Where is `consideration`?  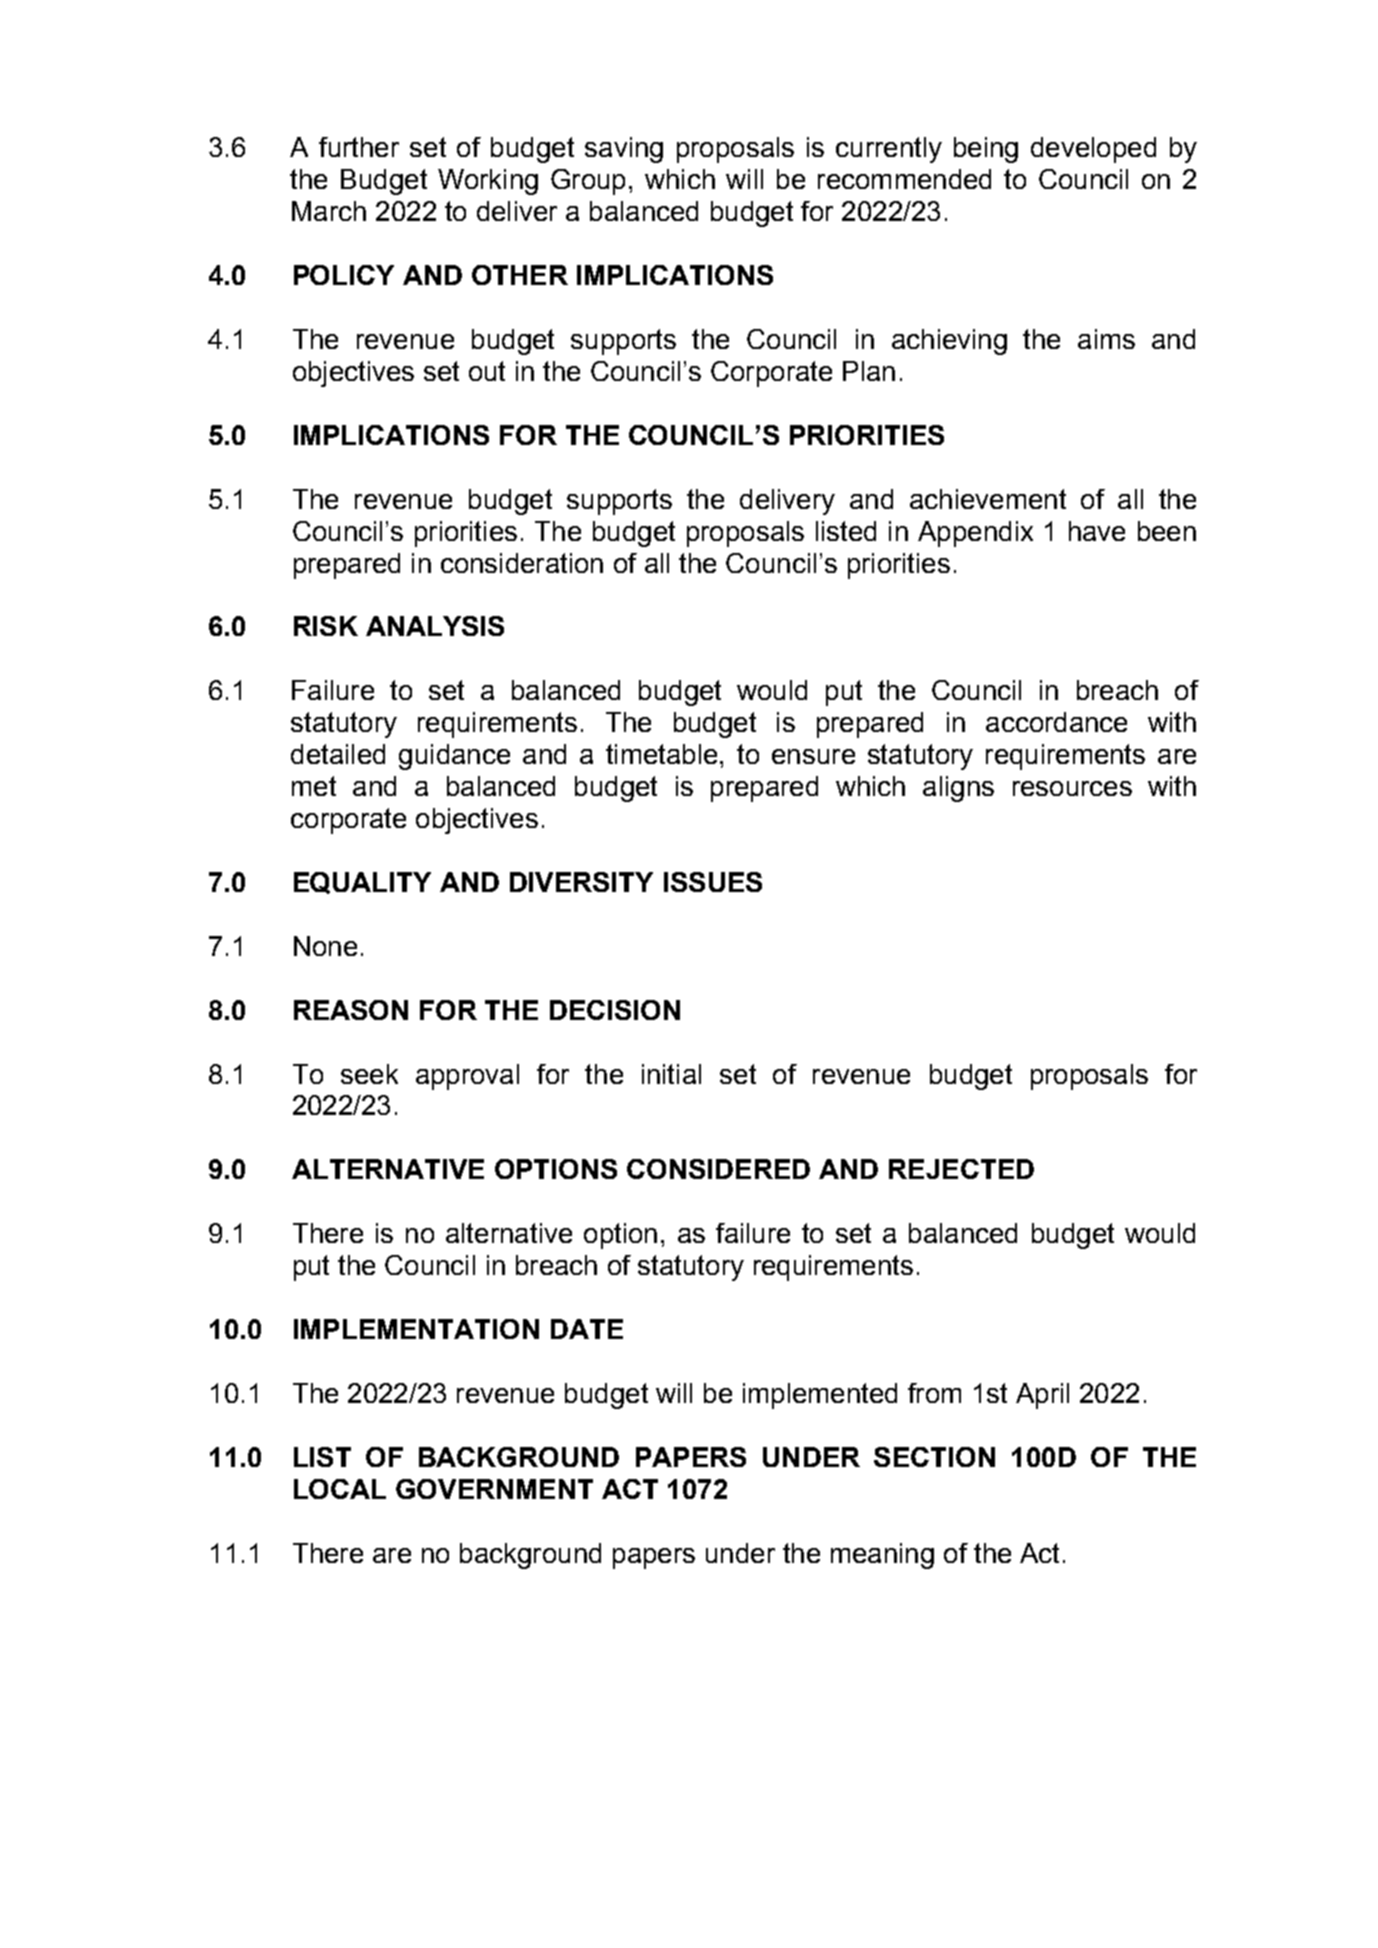
consideration is located at coordinates (522, 563).
